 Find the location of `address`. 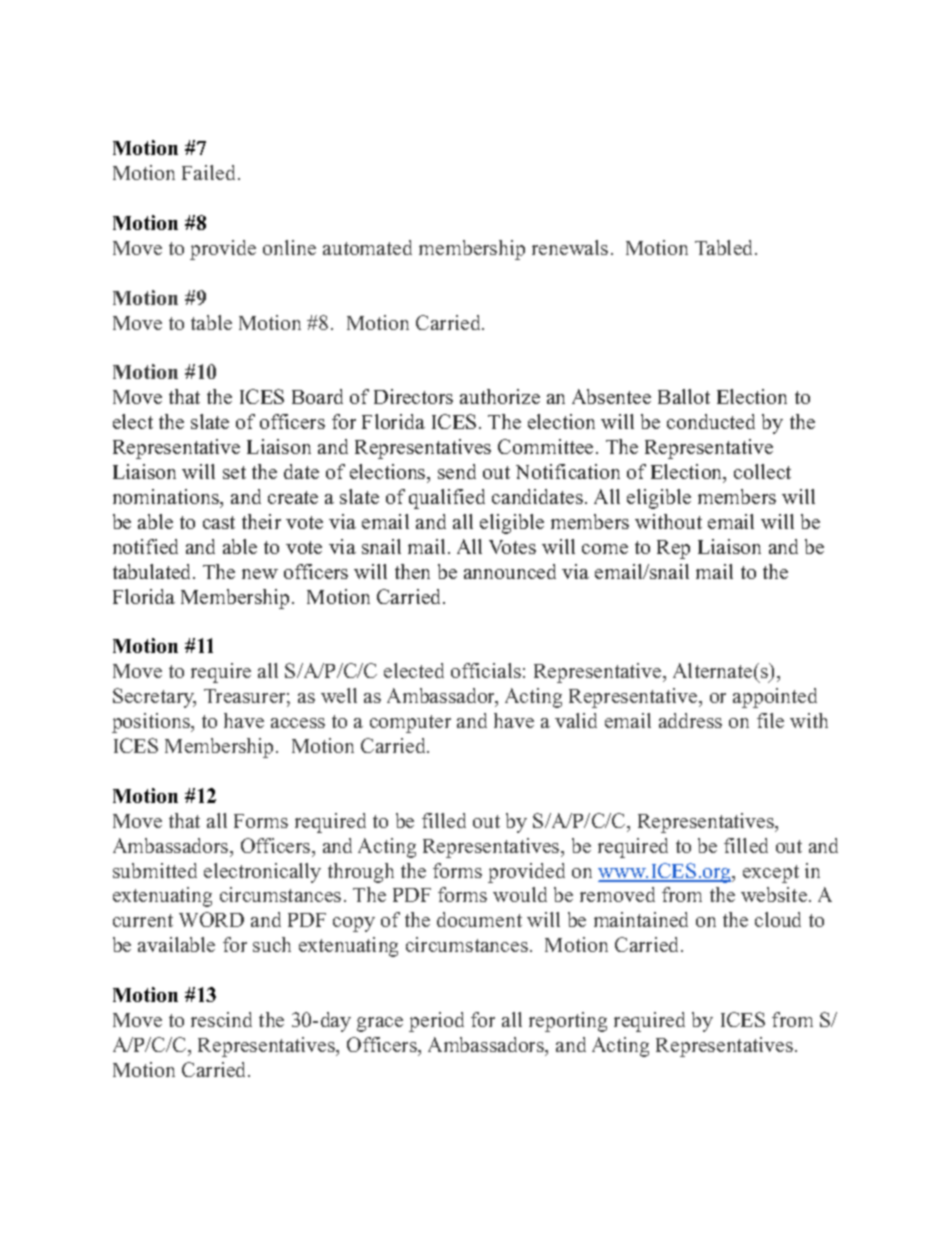

address is located at coordinates (690, 720).
